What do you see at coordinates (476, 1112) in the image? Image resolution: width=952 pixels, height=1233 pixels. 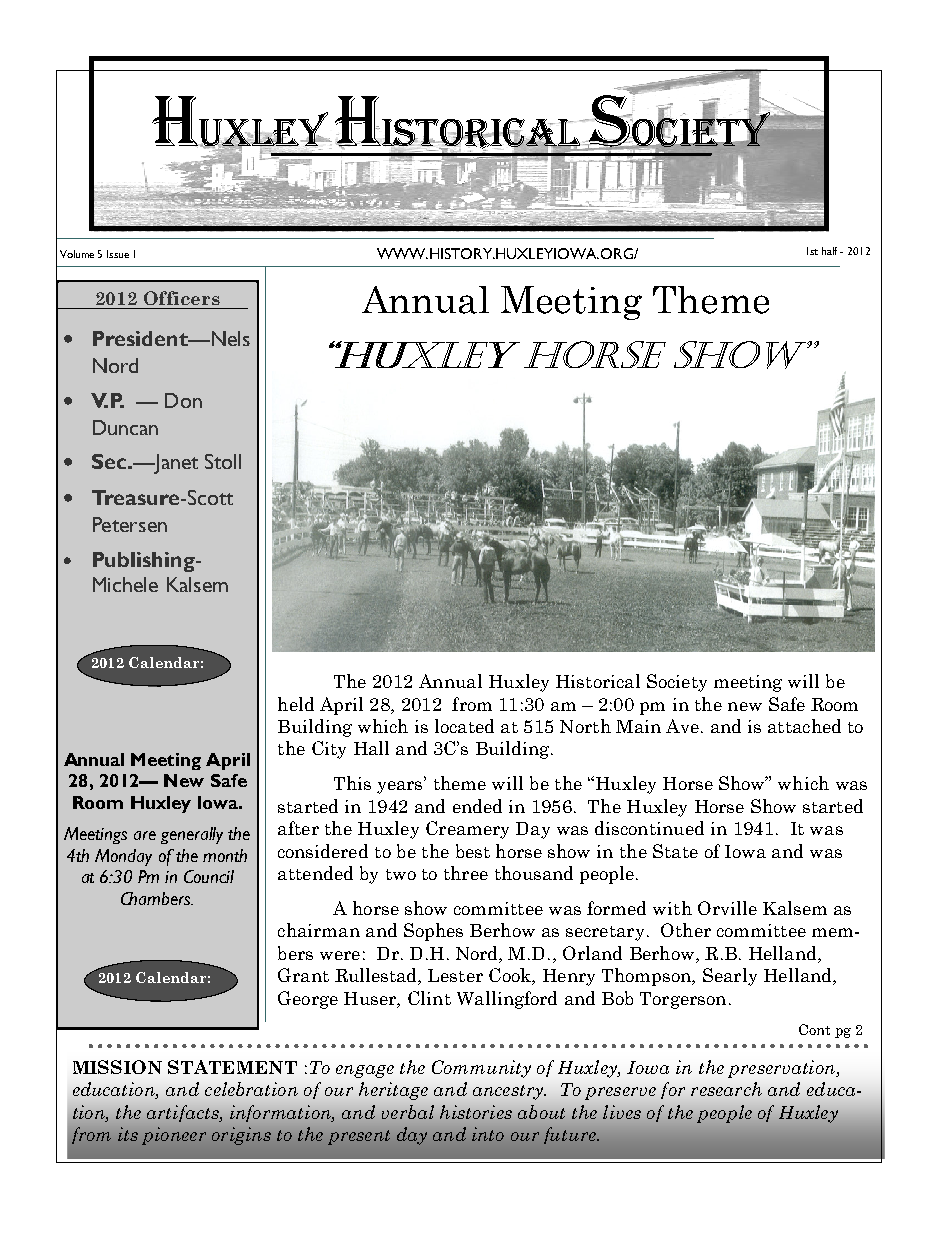 I see `histories` at bounding box center [476, 1112].
